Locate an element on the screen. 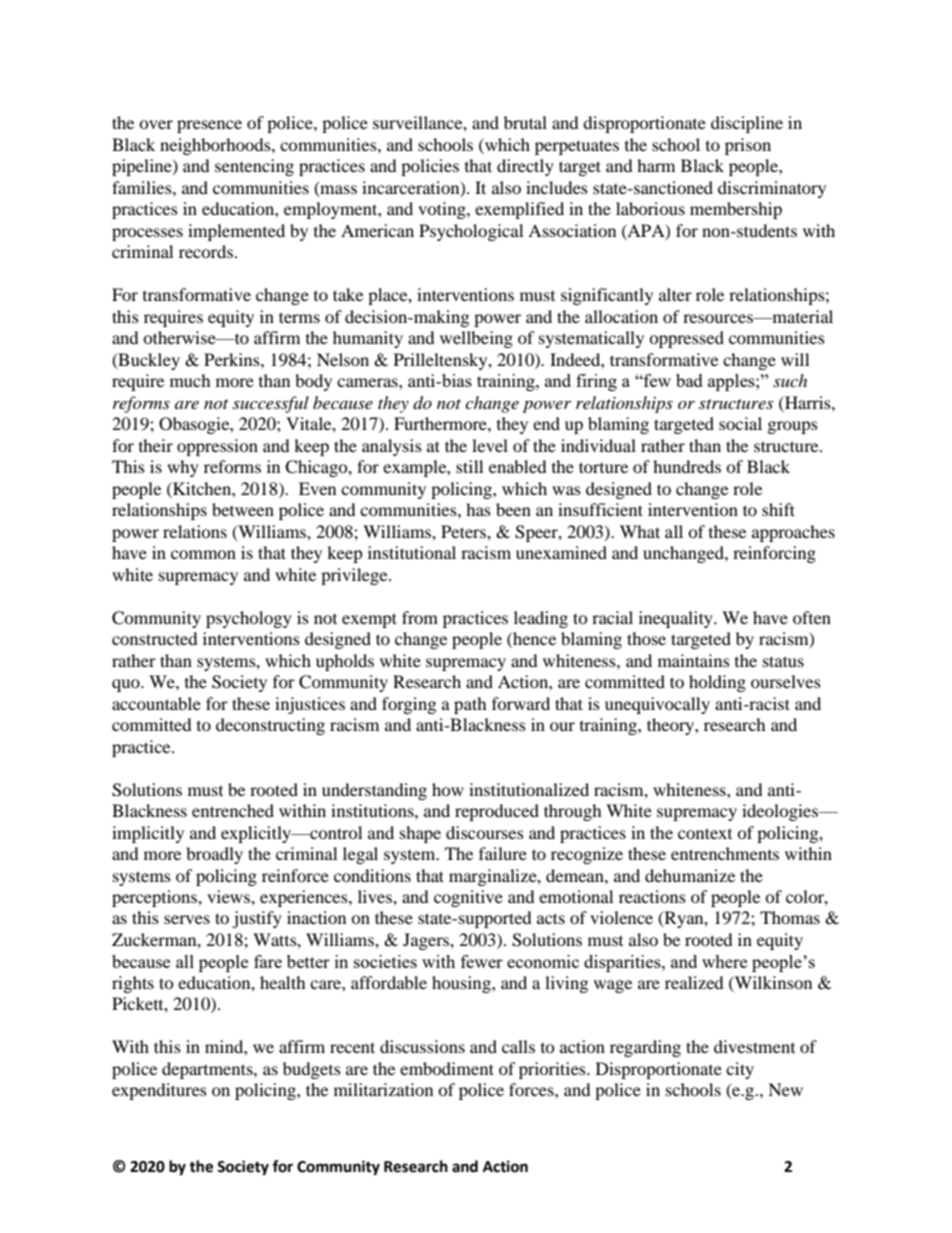 This screenshot has width=952, height=1233. Perkins is located at coordinates (233, 359).
